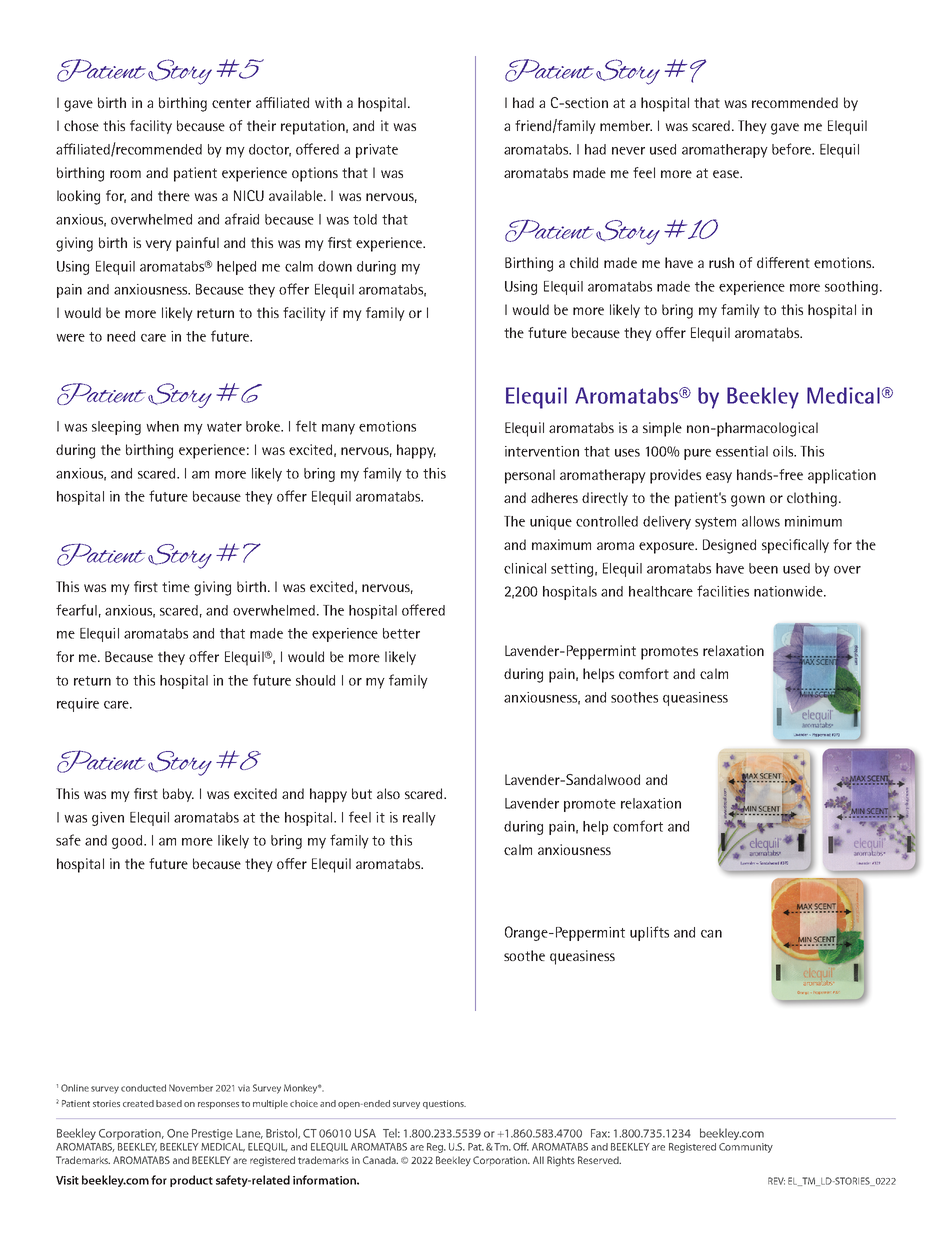 The height and width of the screenshot is (1233, 952). What do you see at coordinates (178, 795) in the screenshot?
I see `baby` at bounding box center [178, 795].
